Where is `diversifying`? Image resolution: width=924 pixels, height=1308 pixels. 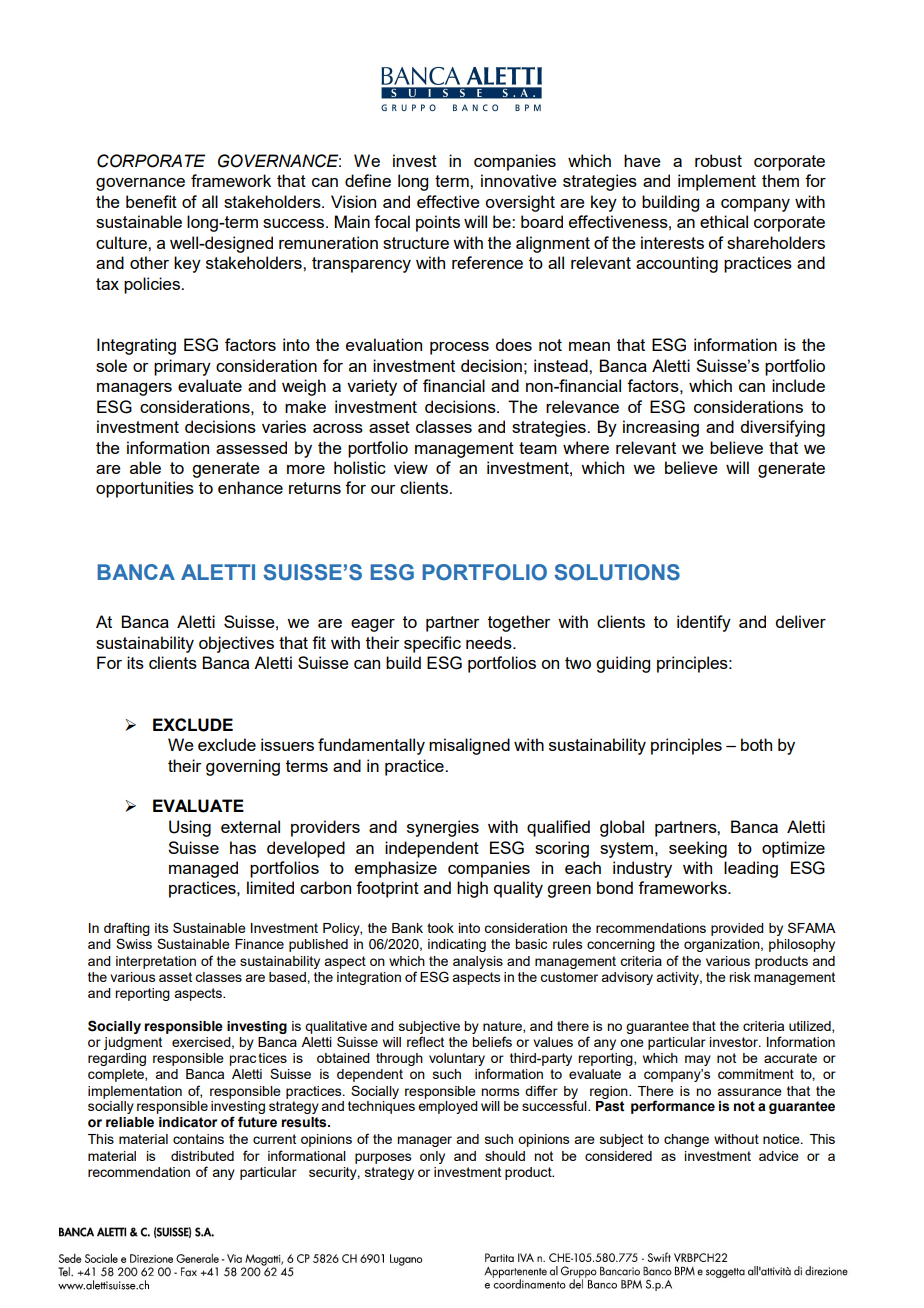
diversifying is located at coordinates (782, 428).
